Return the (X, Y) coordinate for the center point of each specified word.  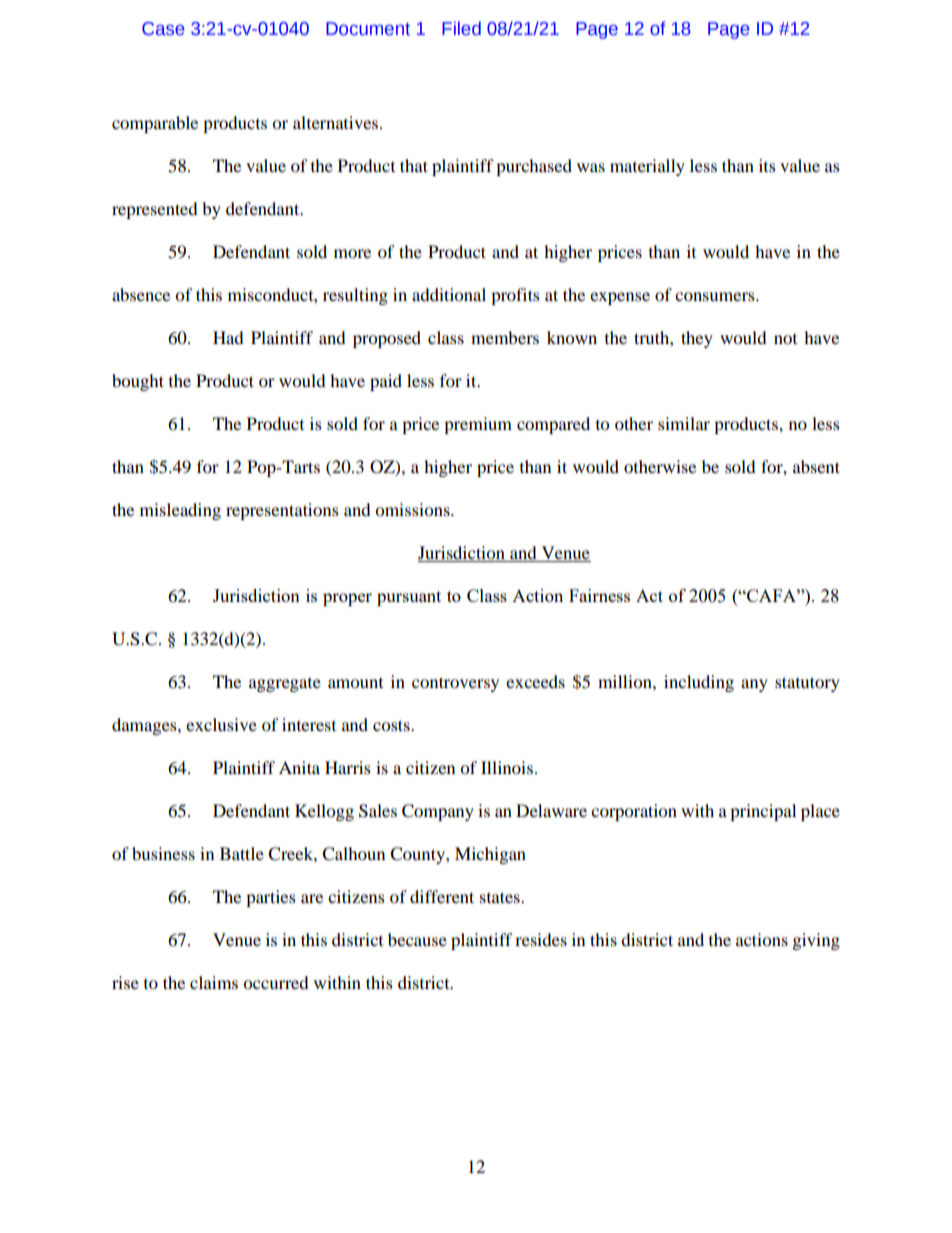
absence (141, 294)
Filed (461, 28)
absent (816, 466)
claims (214, 982)
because (417, 939)
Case (163, 29)
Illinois (507, 767)
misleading (180, 511)
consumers (716, 296)
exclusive (221, 724)
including (699, 683)
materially (647, 167)
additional (449, 294)
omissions (413, 509)
